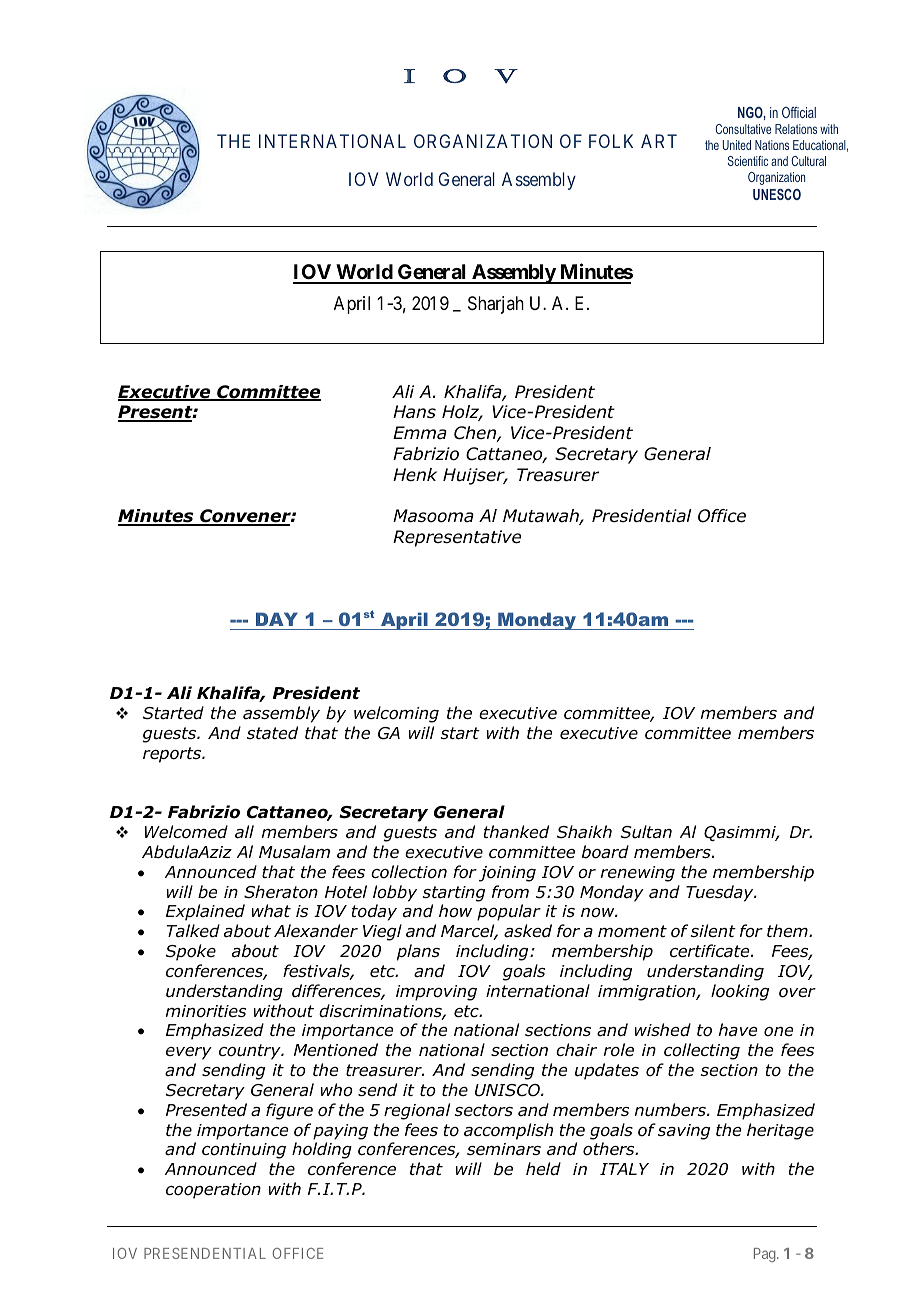  Describe the element at coordinates (272, 733) in the image. I see `stated` at that location.
